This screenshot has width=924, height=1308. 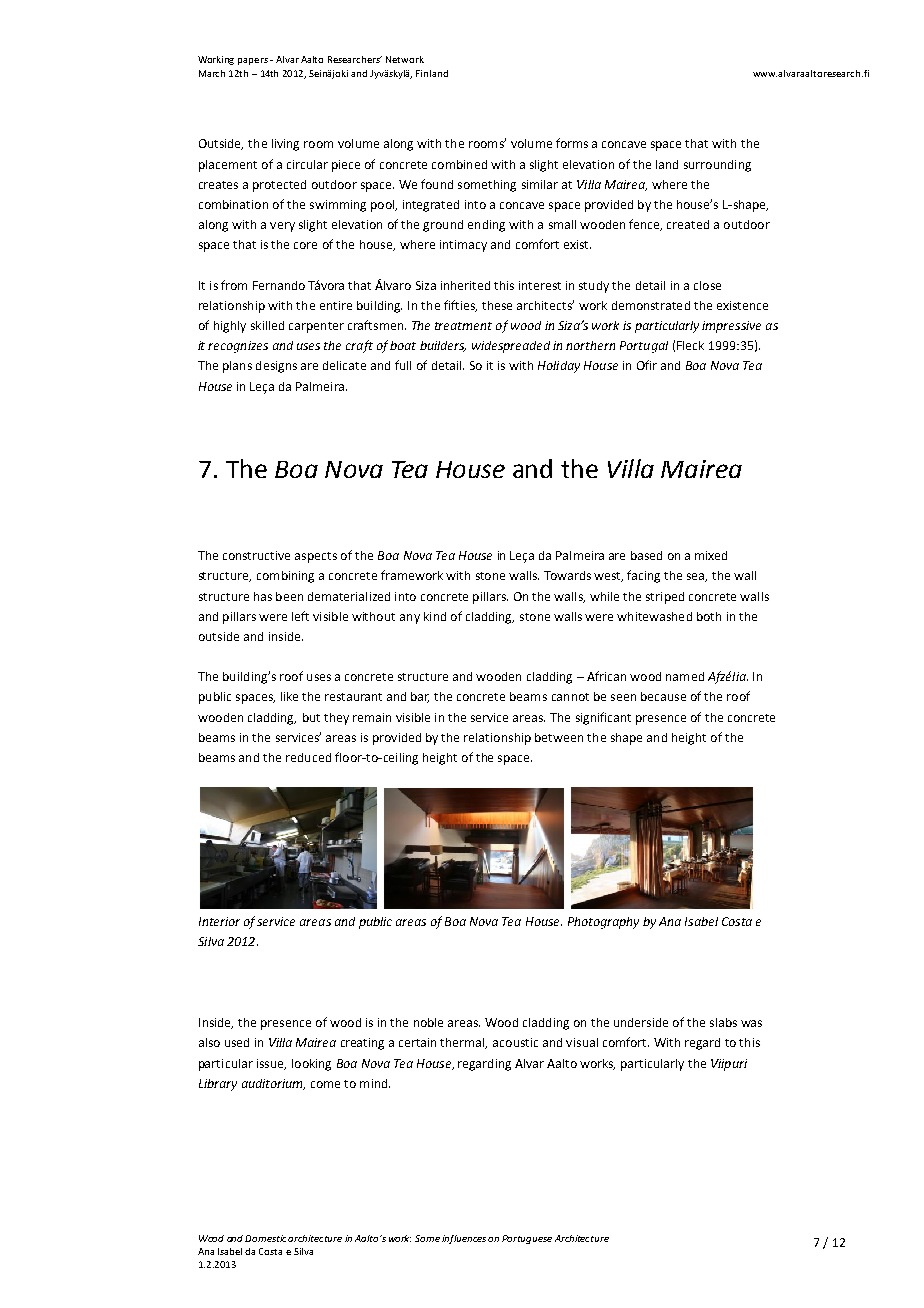 What do you see at coordinates (218, 1085) in the screenshot?
I see `Library` at bounding box center [218, 1085].
